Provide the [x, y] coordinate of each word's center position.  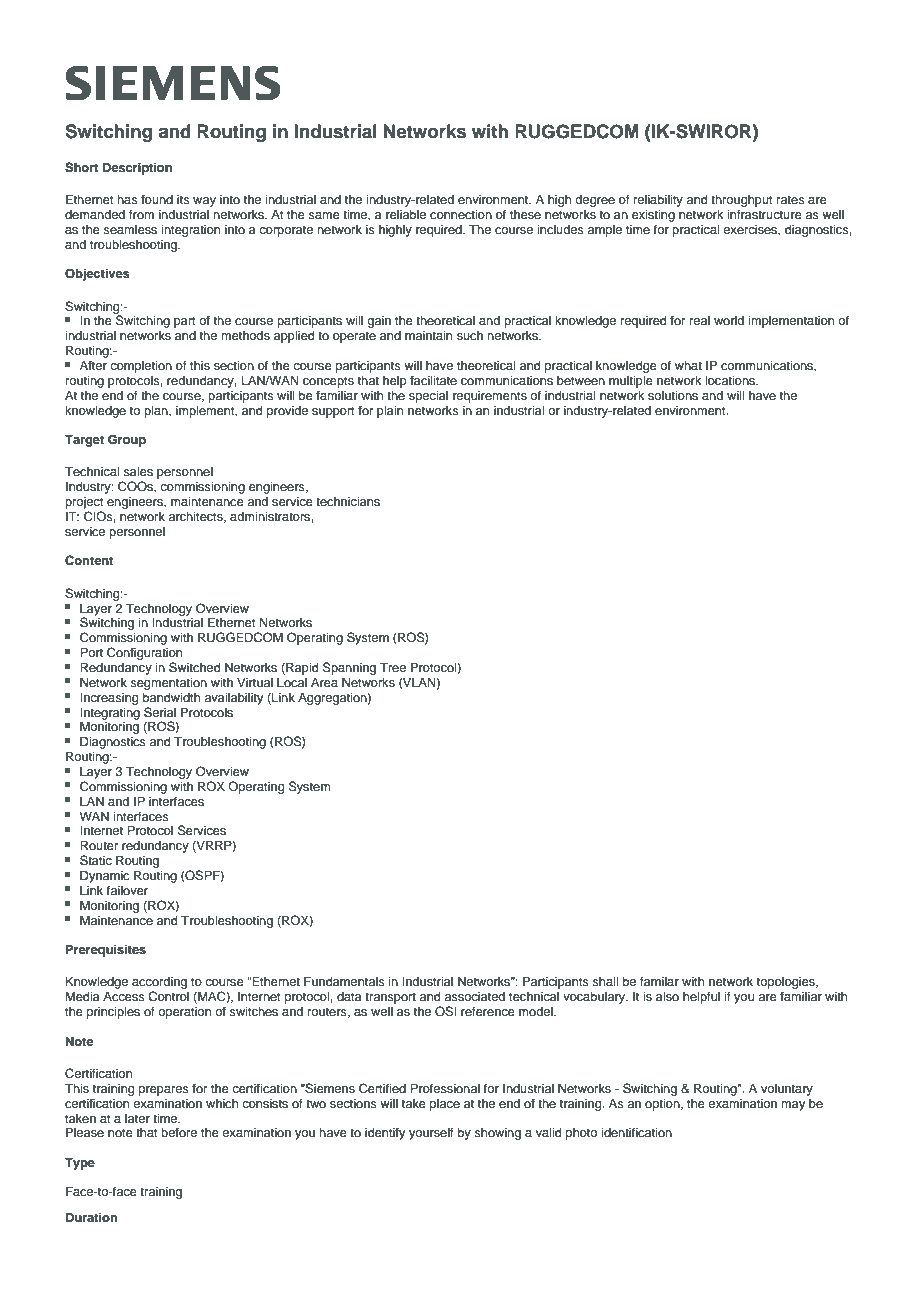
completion [141, 367]
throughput [742, 201]
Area [324, 682]
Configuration [144, 653]
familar [659, 981]
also [667, 996]
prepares [164, 1091]
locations [731, 380]
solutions [673, 395]
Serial [160, 712]
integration [190, 231]
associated [474, 996]
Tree [393, 667]
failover [127, 890]
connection [461, 214]
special [428, 397]
